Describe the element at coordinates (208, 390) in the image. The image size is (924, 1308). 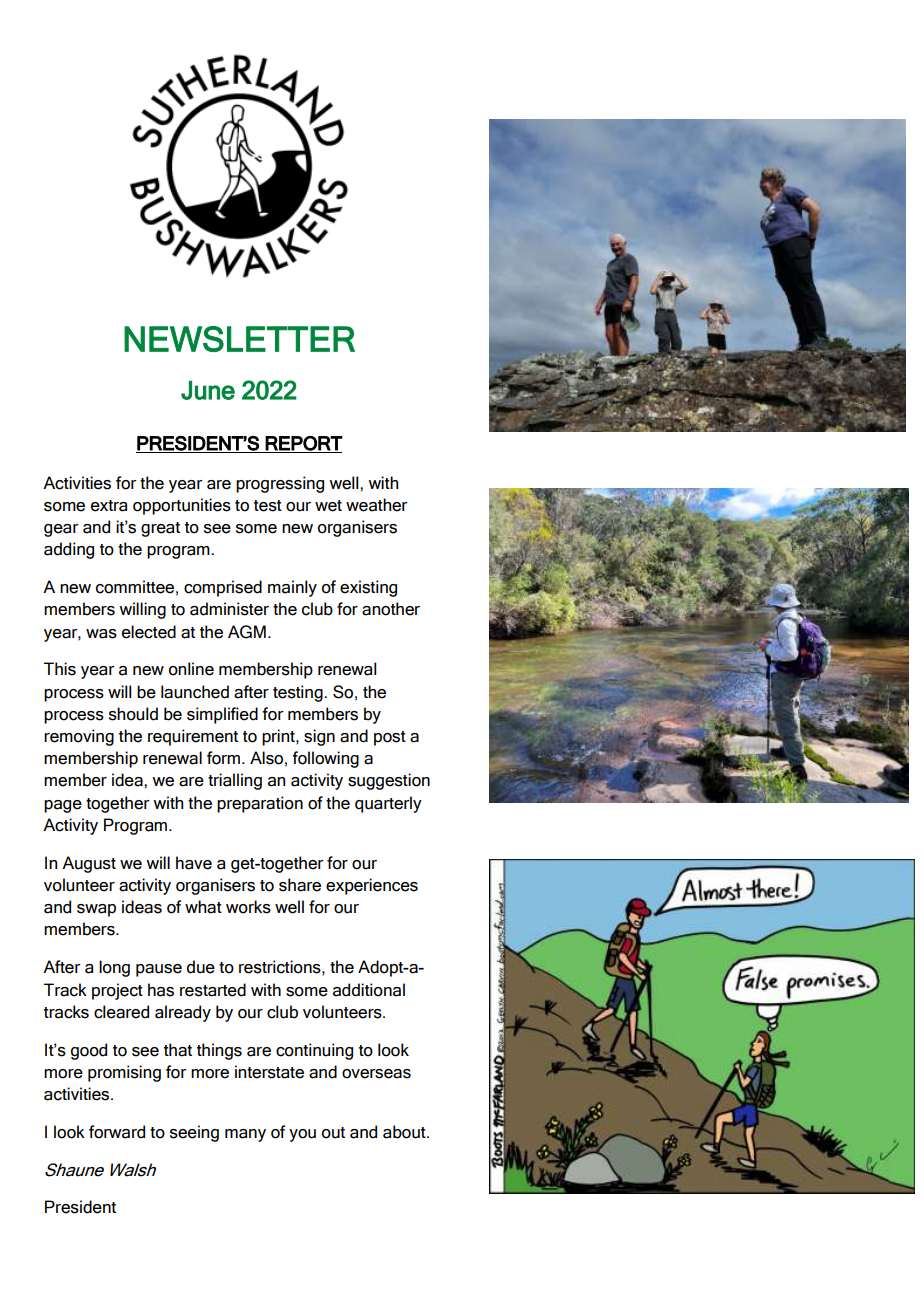
I see `June` at that location.
